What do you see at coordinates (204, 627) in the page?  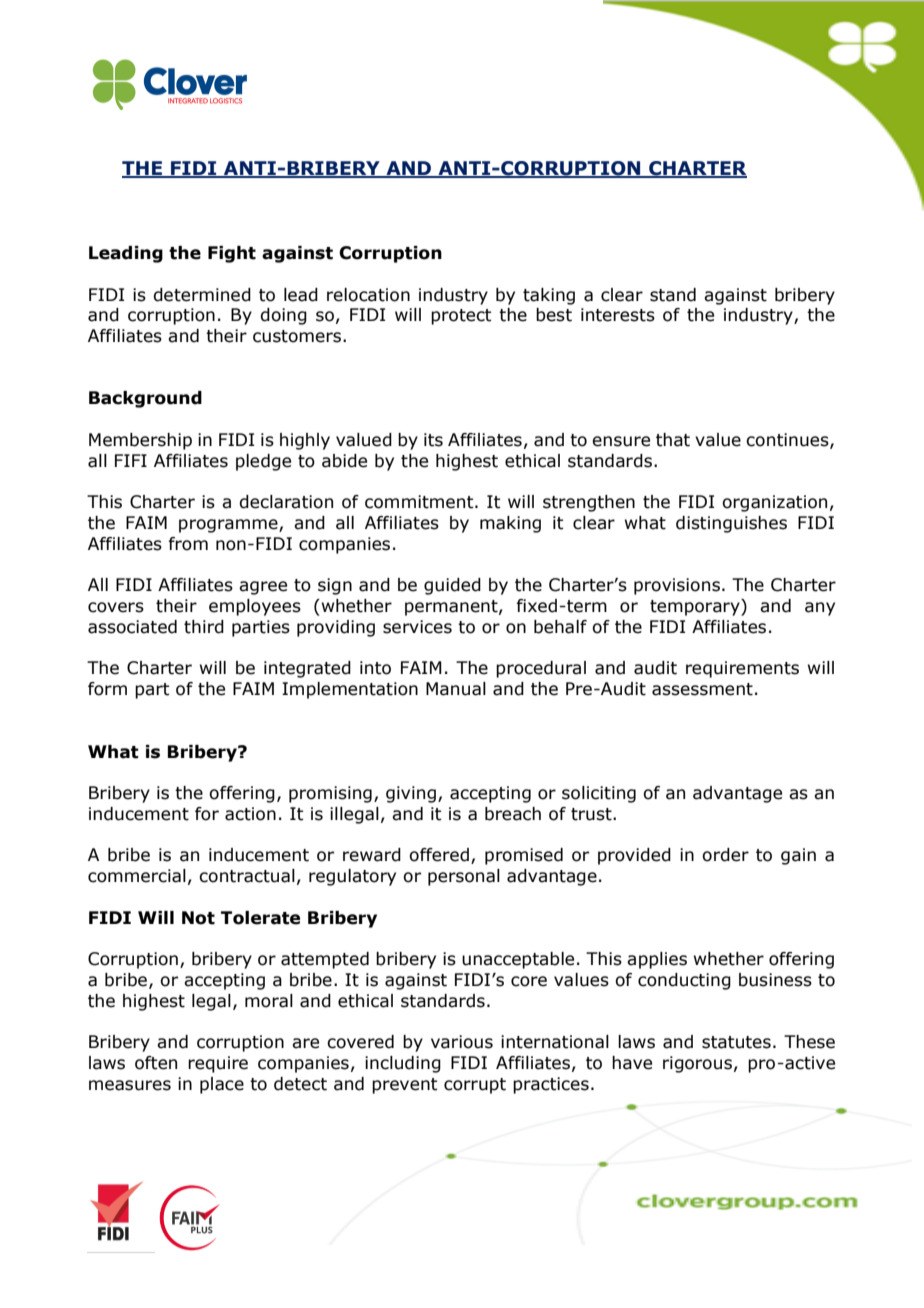 I see `third` at bounding box center [204, 627].
